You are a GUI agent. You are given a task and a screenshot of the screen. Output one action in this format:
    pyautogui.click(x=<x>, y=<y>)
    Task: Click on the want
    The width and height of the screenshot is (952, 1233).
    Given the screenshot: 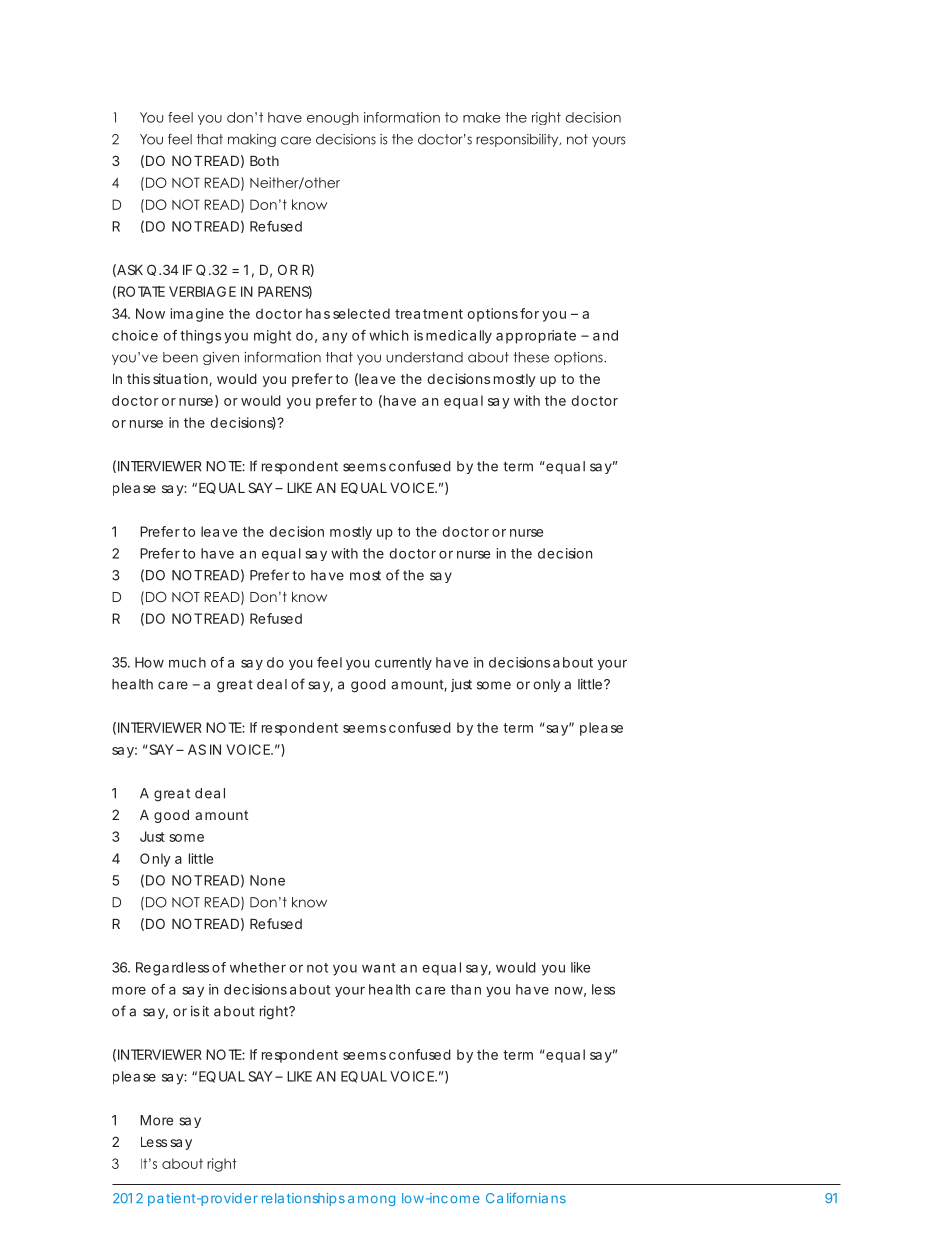 What is the action you would take?
    pyautogui.click(x=379, y=968)
